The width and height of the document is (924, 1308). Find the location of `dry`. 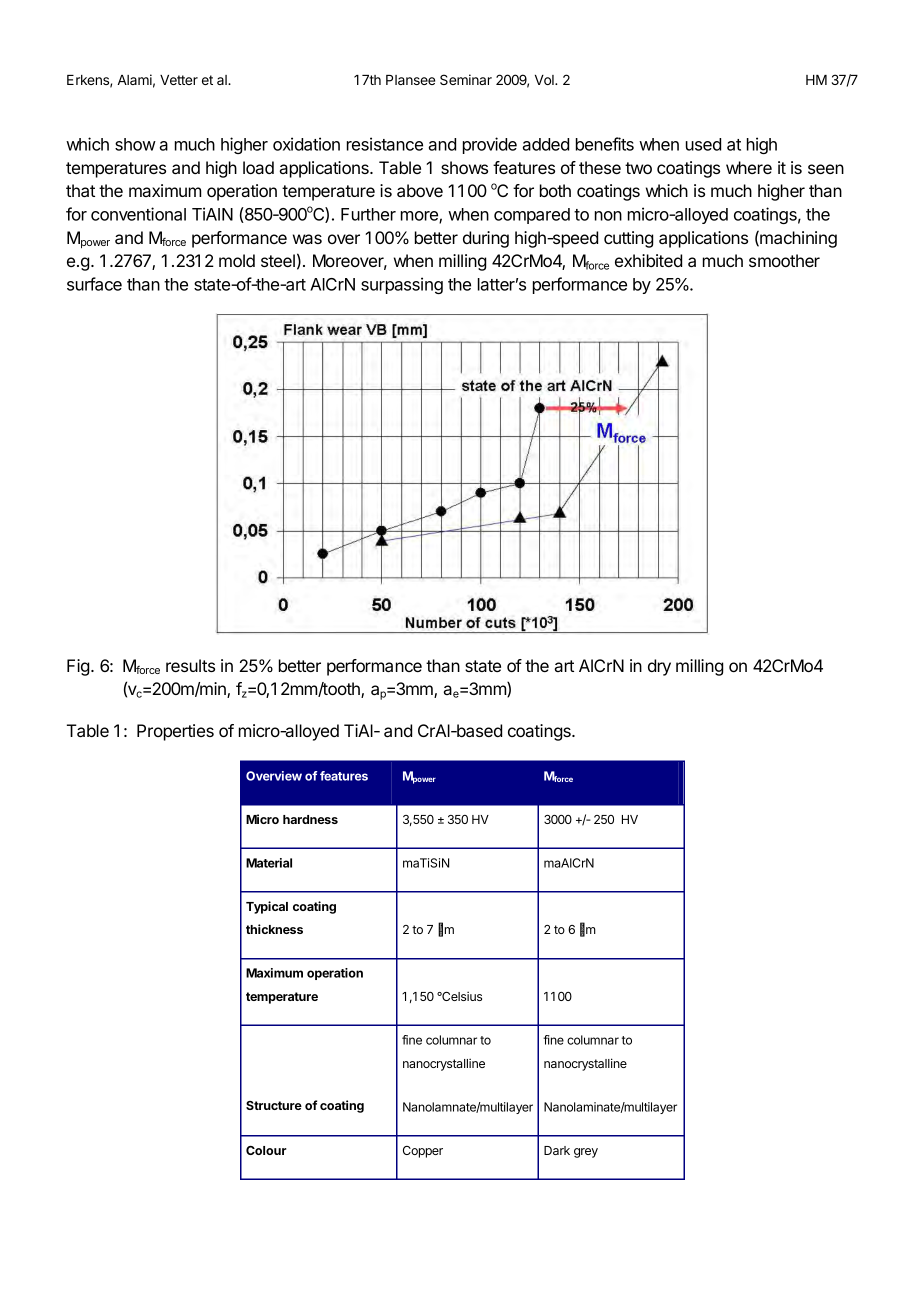

dry is located at coordinates (659, 667).
